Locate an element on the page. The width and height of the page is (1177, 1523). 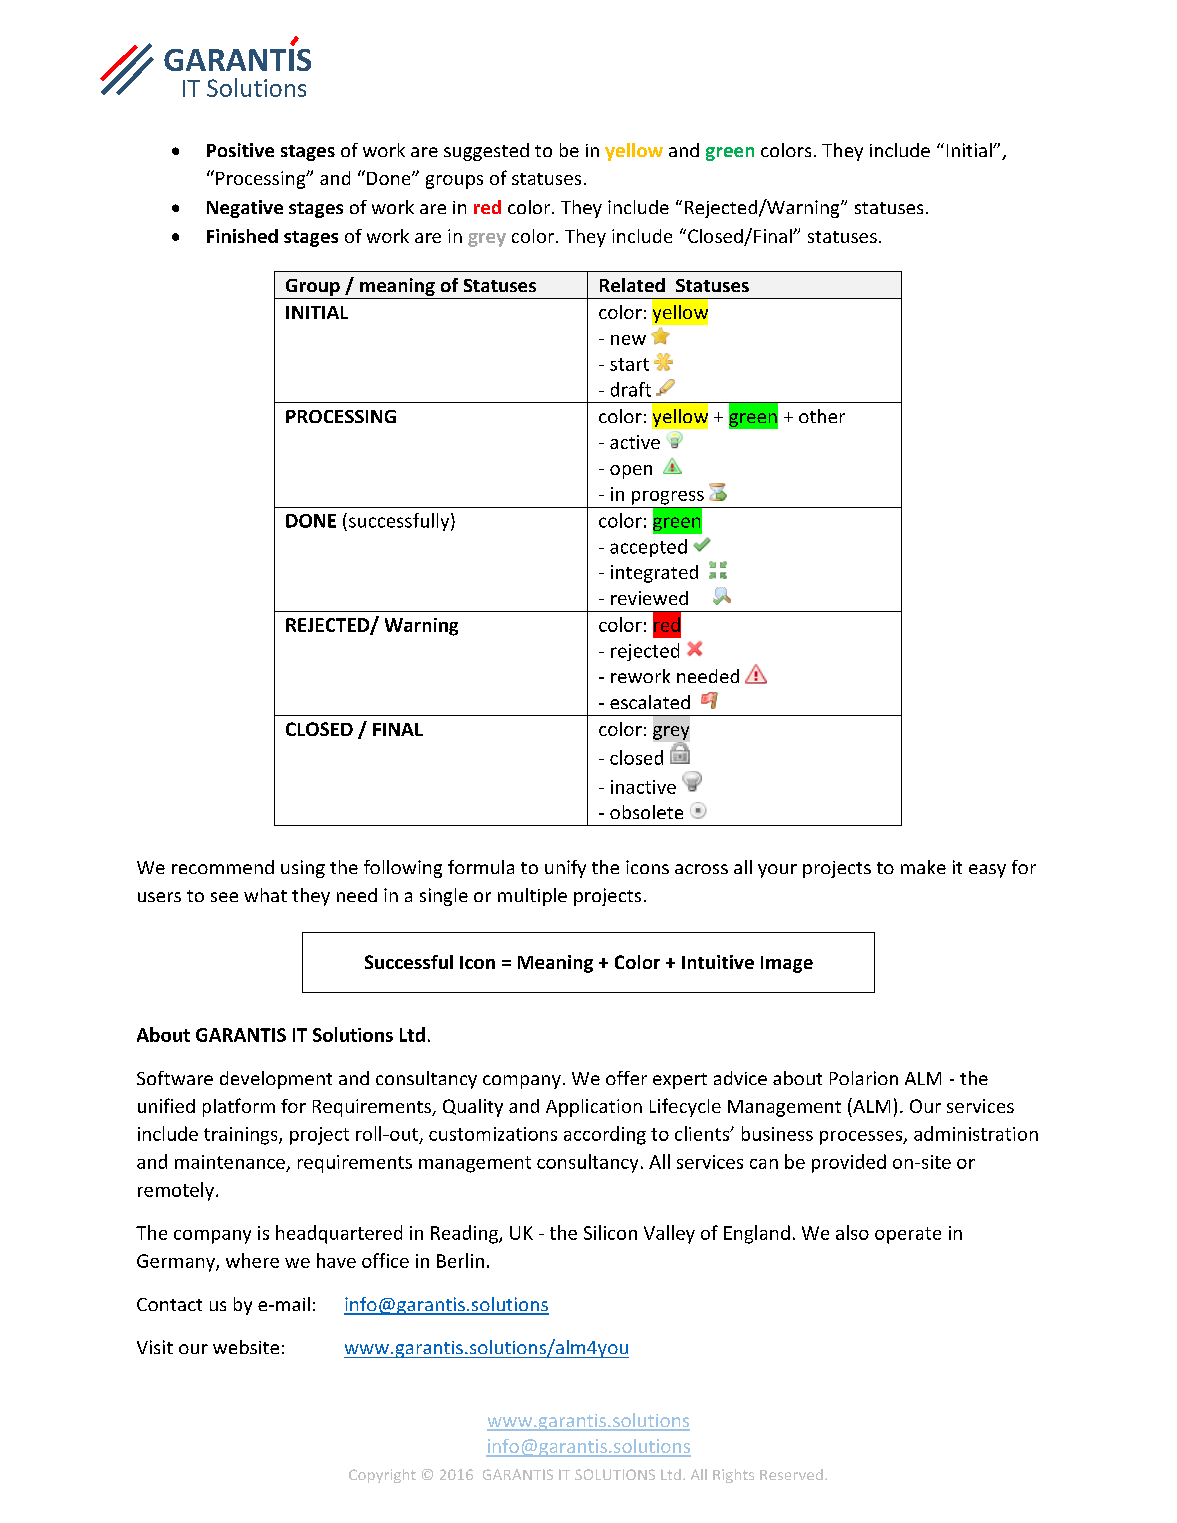
recommend is located at coordinates (223, 867).
